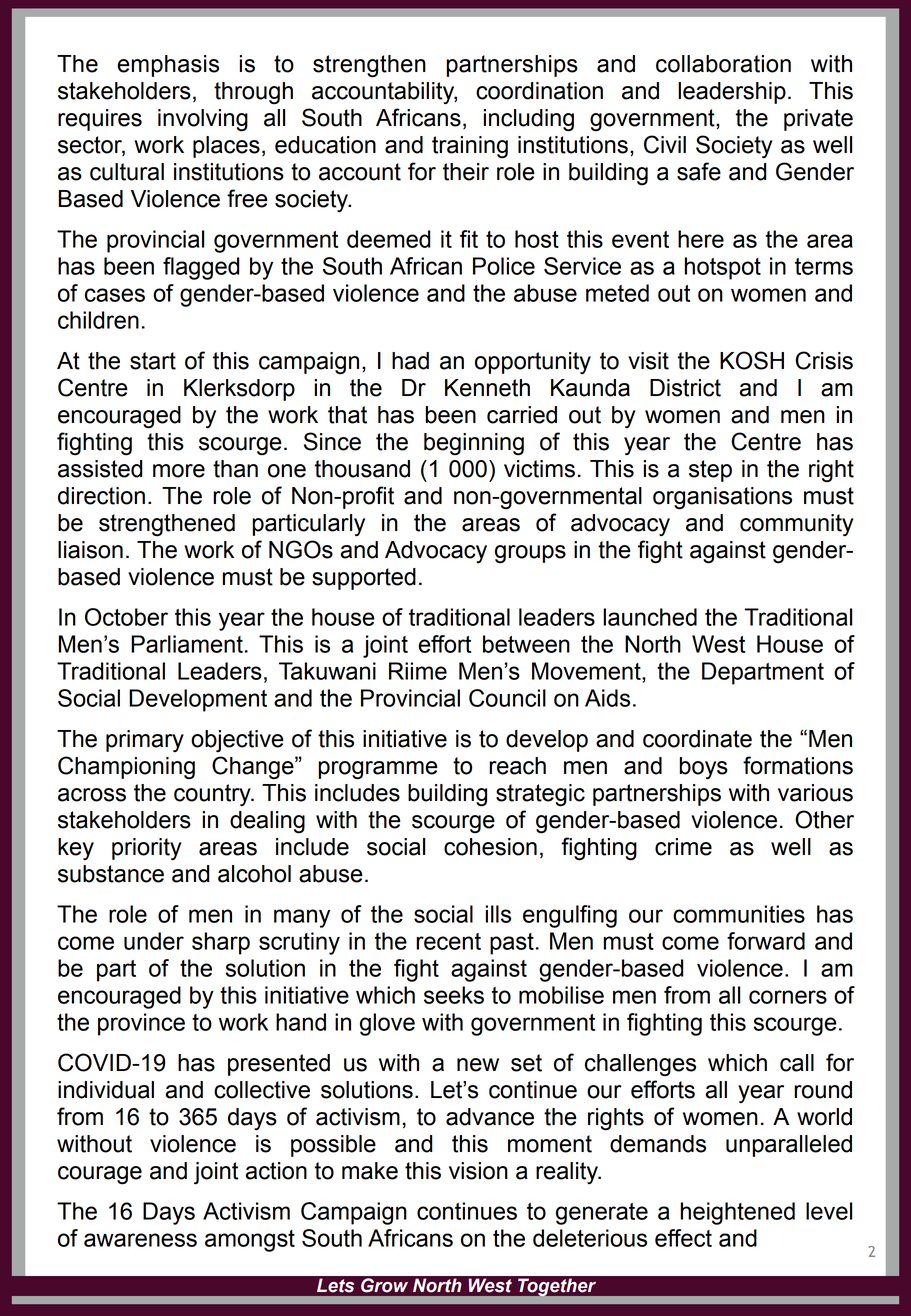 The width and height of the page is (911, 1316). What do you see at coordinates (140, 1240) in the page?
I see `awareness` at bounding box center [140, 1240].
